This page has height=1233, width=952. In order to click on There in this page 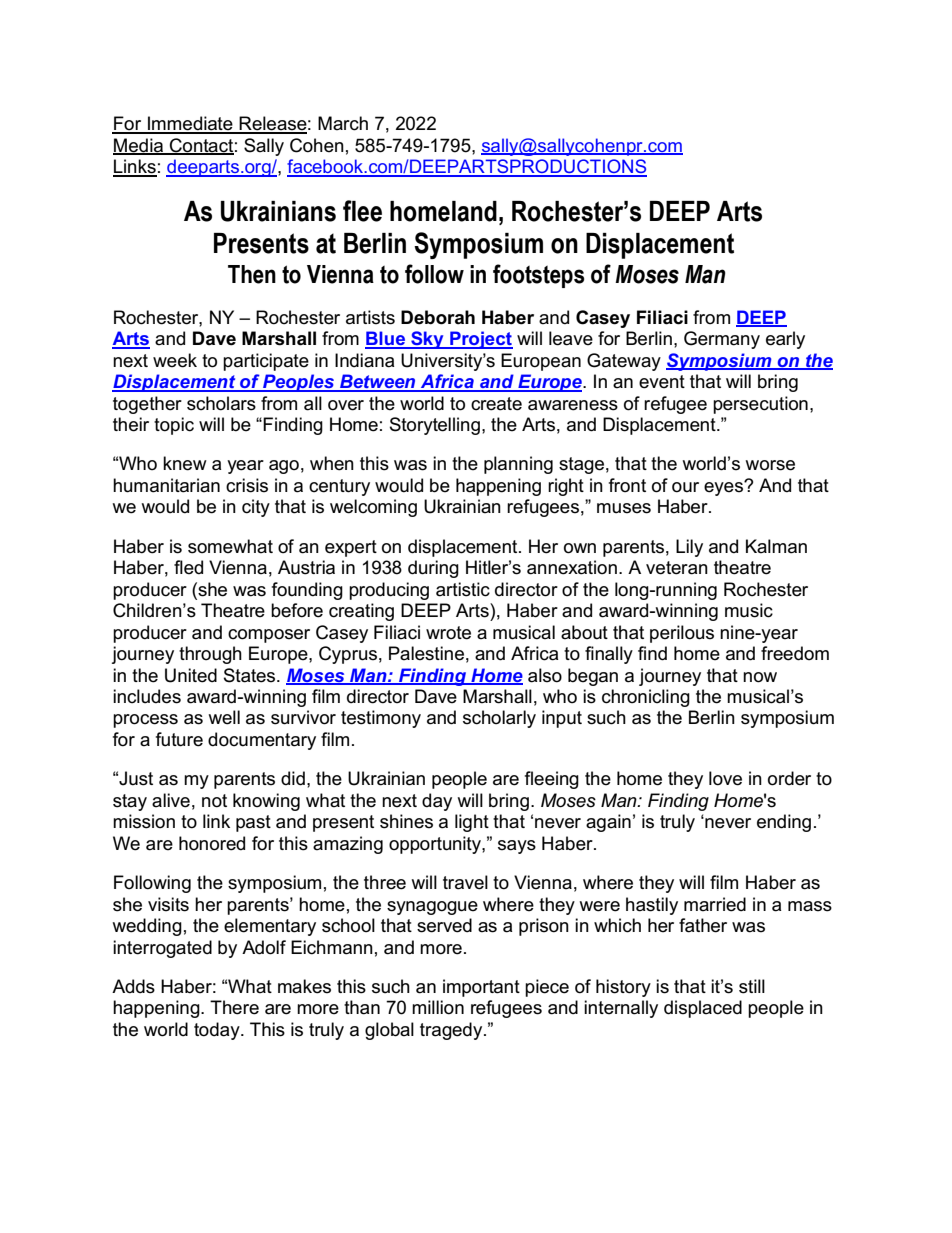, I will do `click(234, 1007)`.
